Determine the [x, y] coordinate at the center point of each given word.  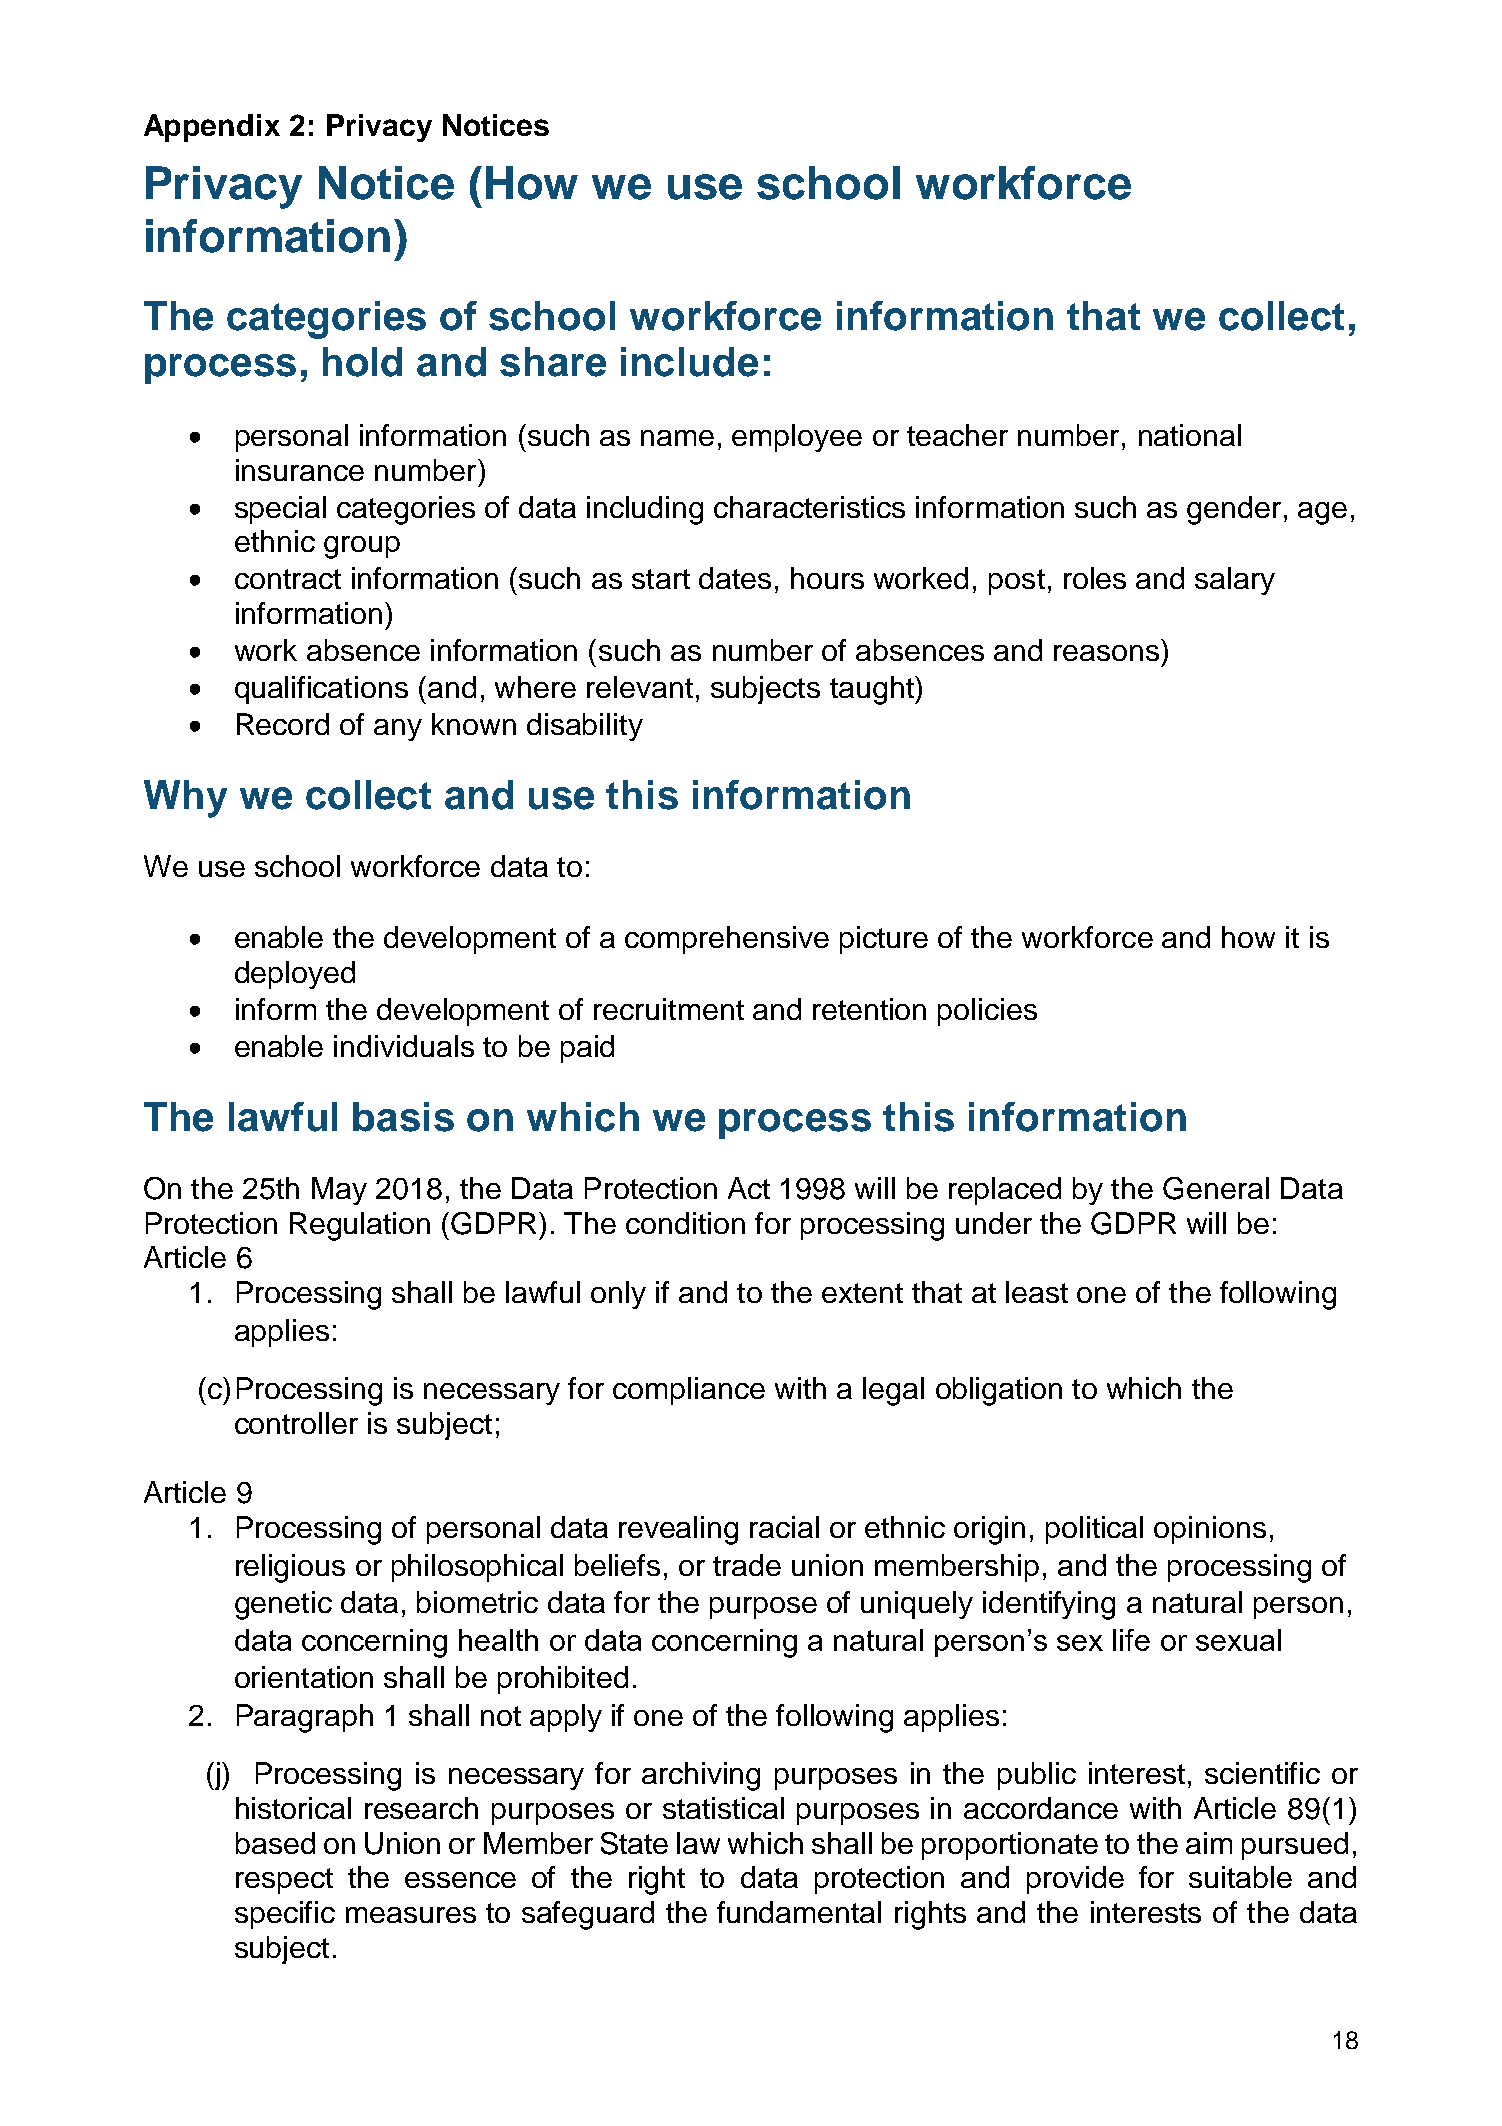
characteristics [809, 507]
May [339, 1191]
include [689, 362]
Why [185, 799]
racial [784, 1527]
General [1216, 1188]
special [280, 510]
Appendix [212, 128]
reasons [1106, 653]
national [1190, 435]
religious [290, 1568]
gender [1234, 510]
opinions [1210, 1530]
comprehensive [727, 940]
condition [685, 1223]
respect [284, 1881]
